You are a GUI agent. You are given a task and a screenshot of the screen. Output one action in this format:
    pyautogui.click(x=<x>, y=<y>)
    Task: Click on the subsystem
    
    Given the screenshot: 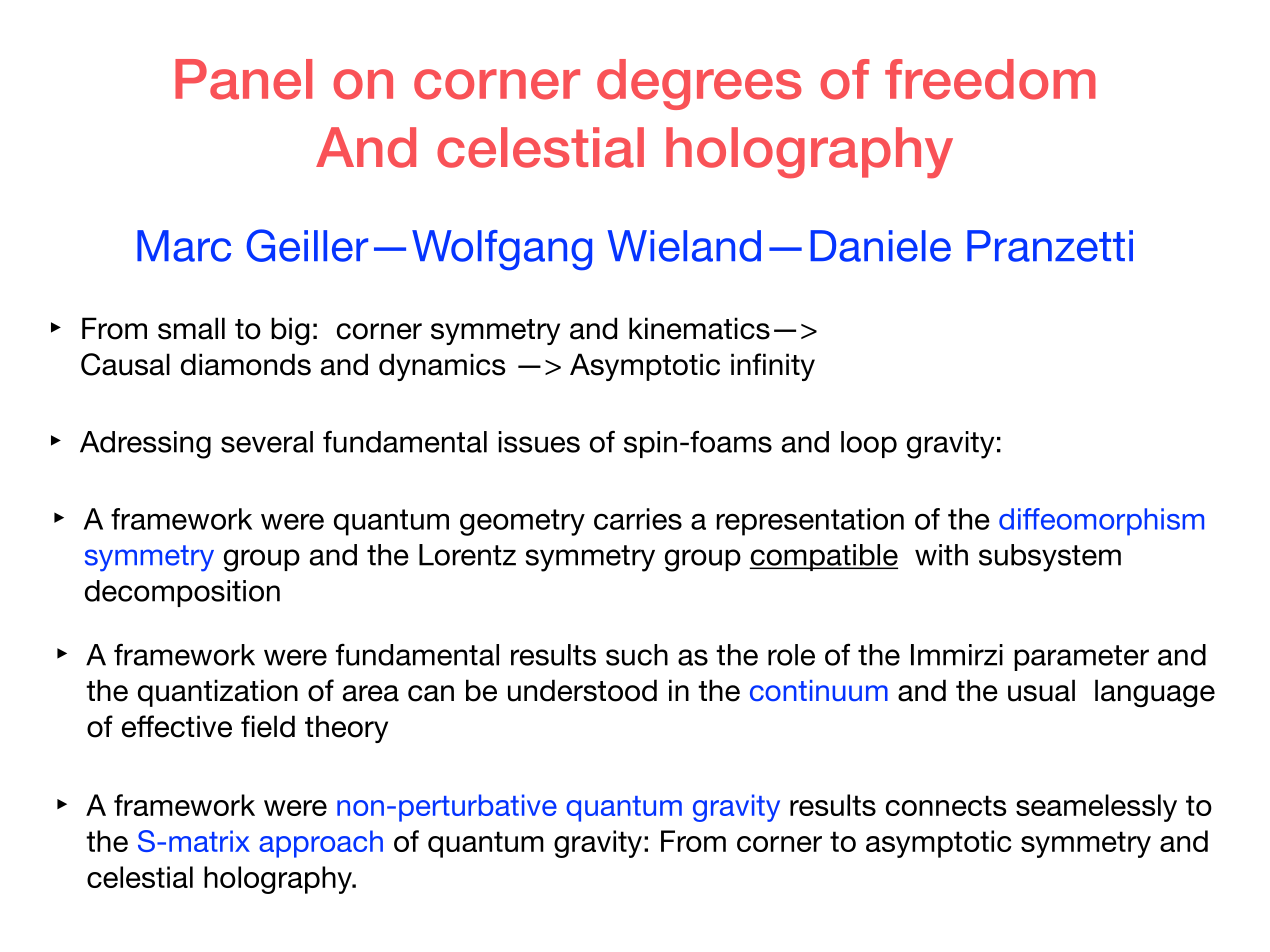 What is the action you would take?
    pyautogui.click(x=1050, y=558)
